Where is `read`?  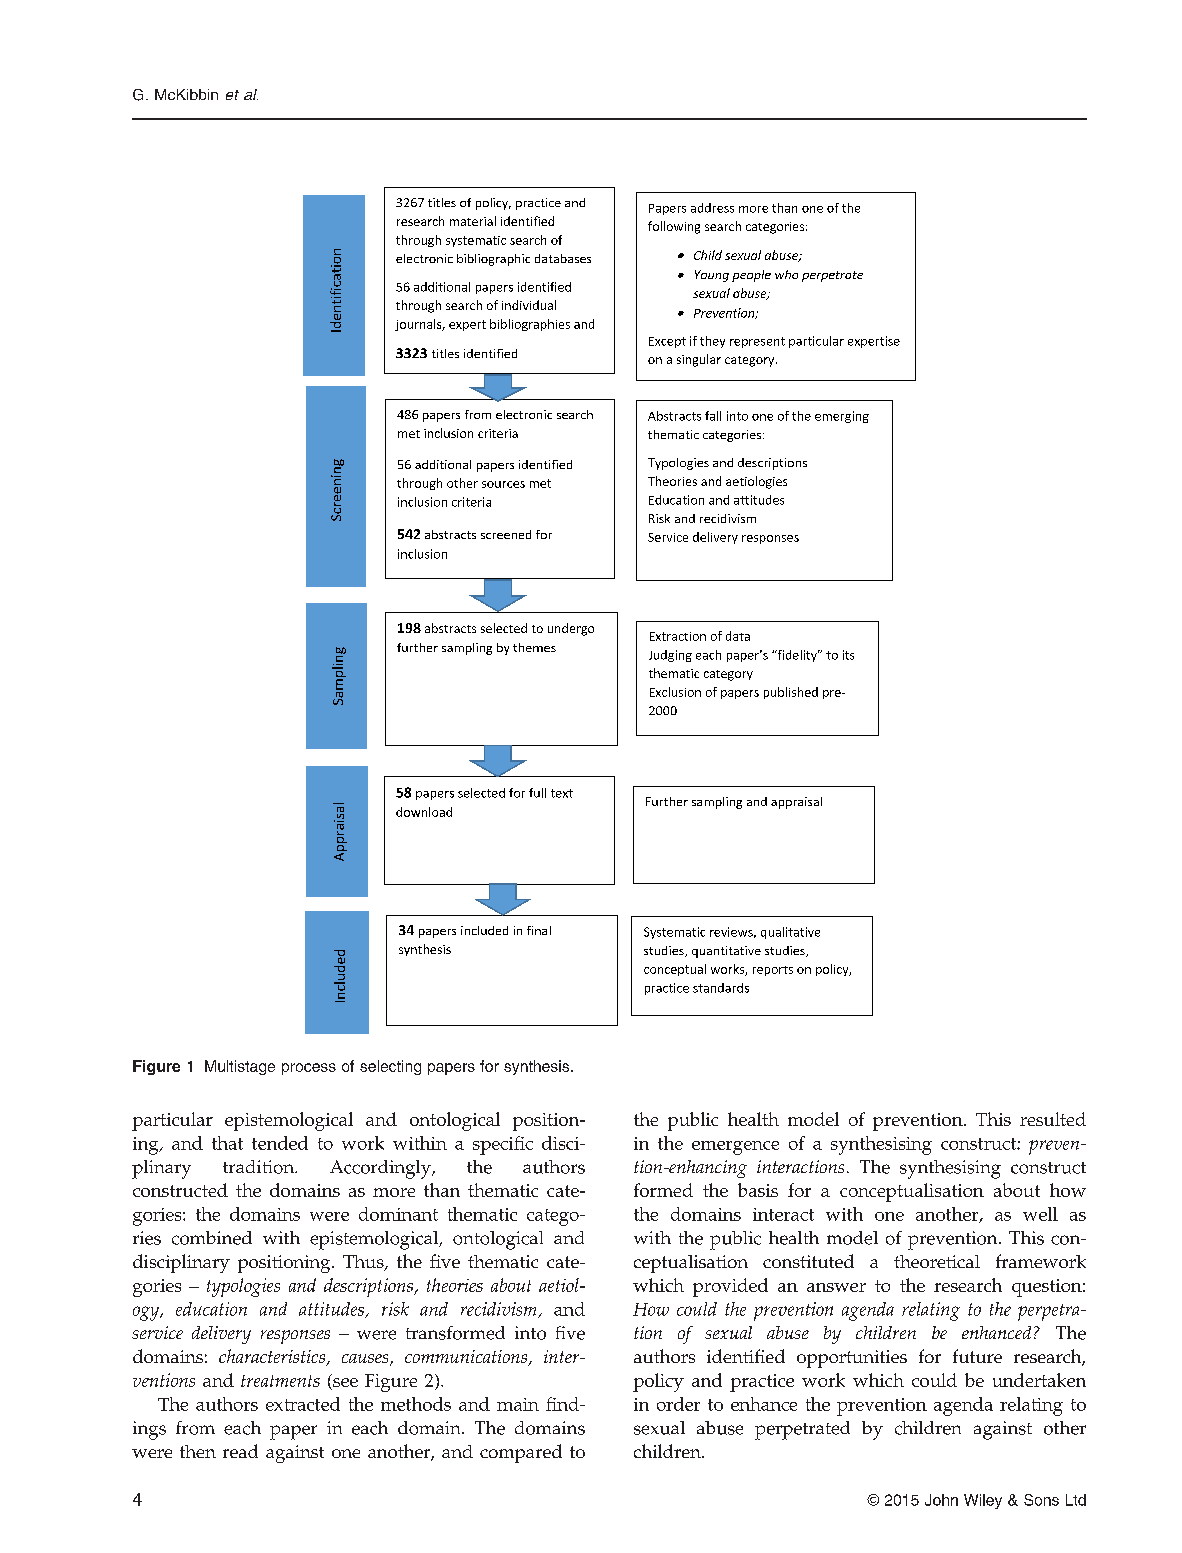
read is located at coordinates (240, 1451).
